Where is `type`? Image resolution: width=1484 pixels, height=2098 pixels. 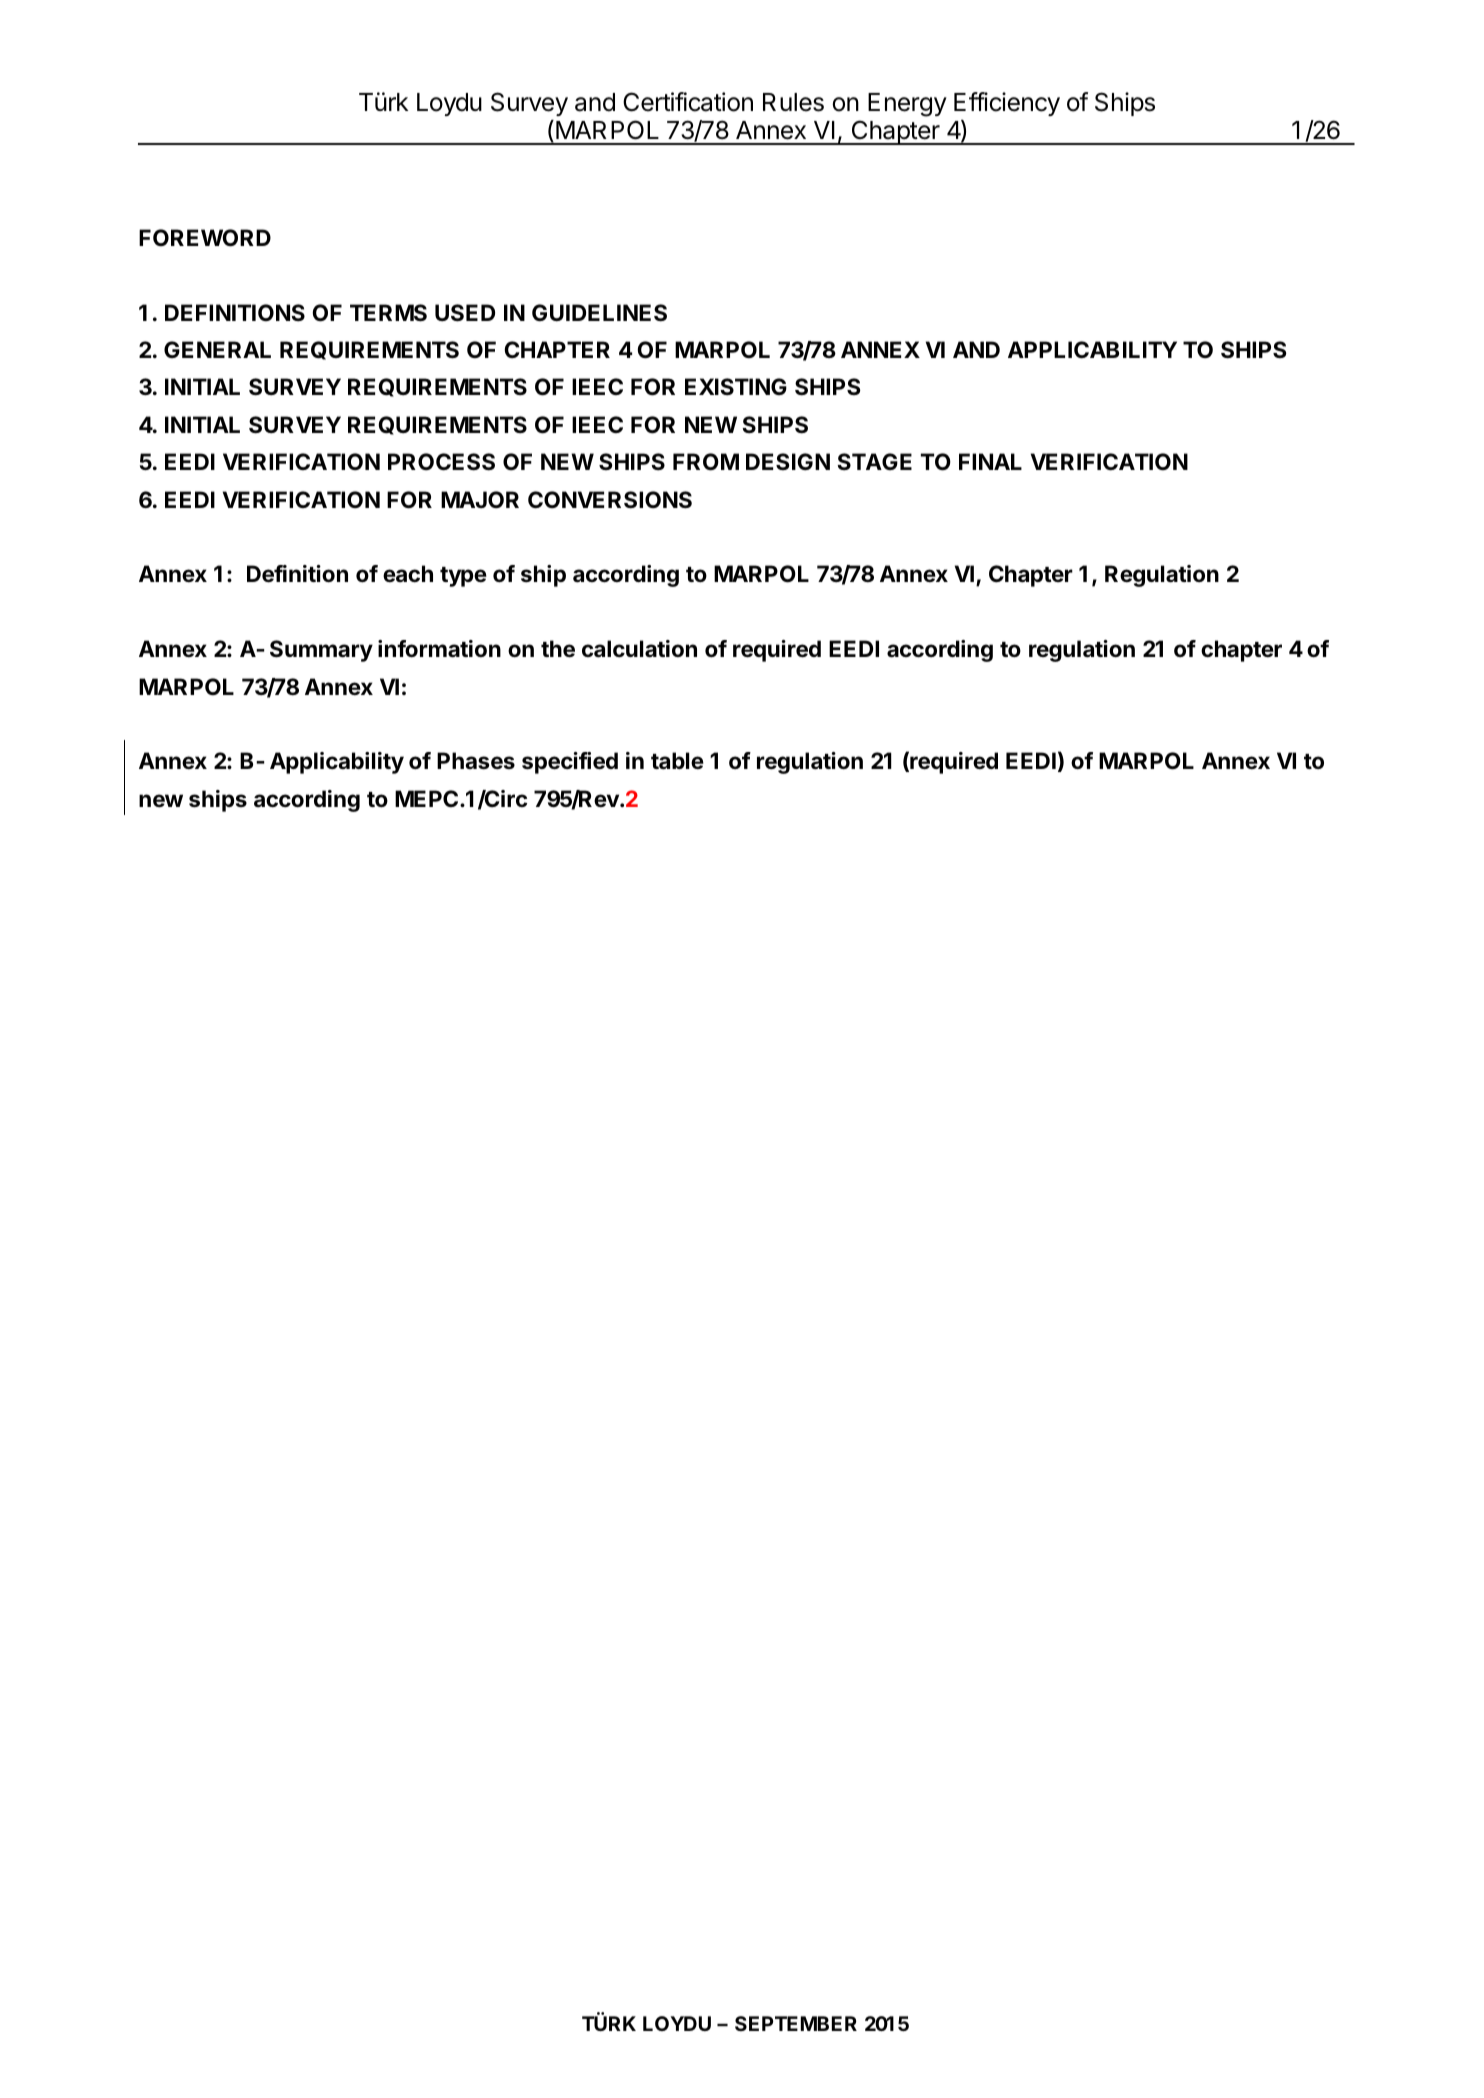 type is located at coordinates (463, 577).
